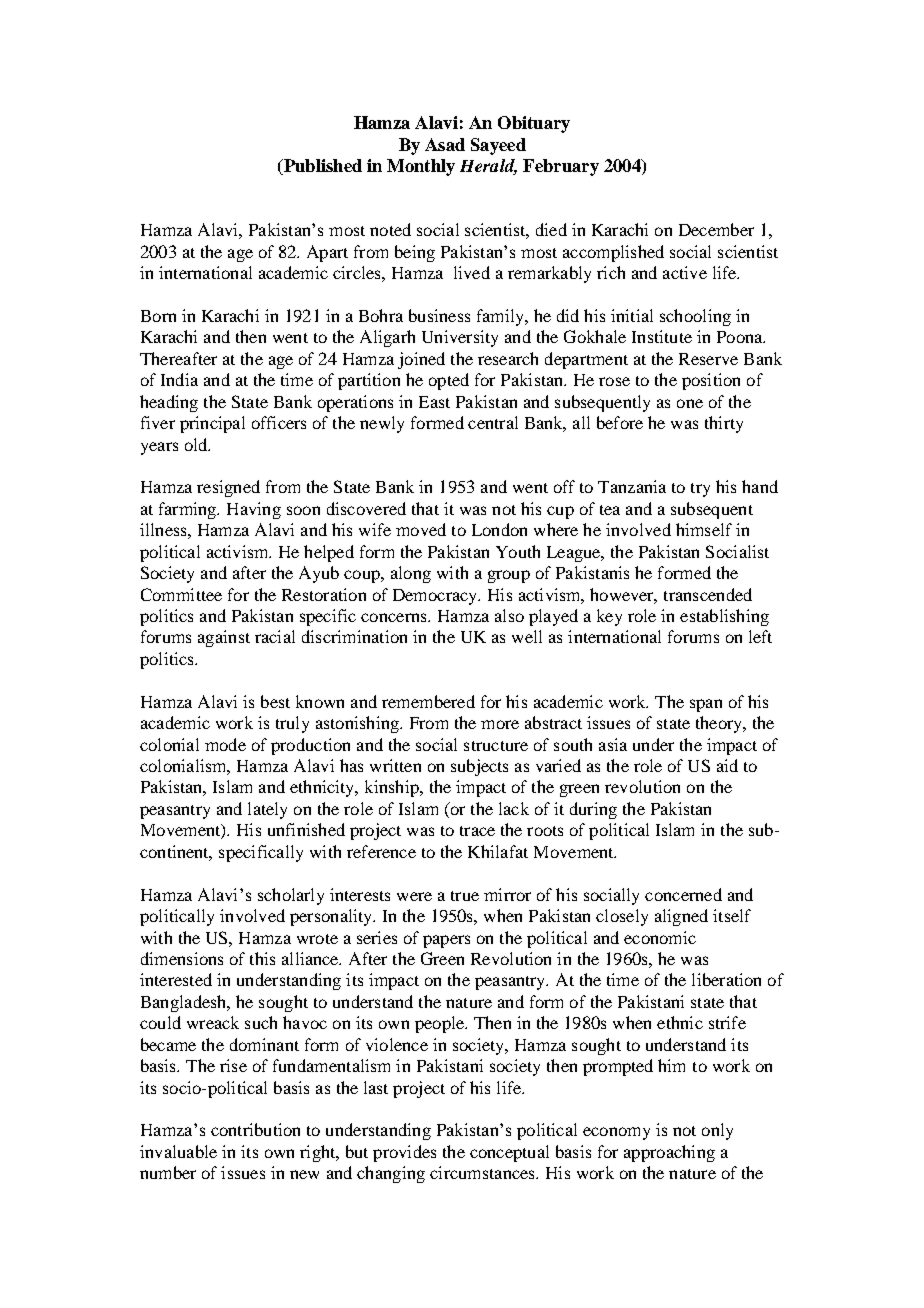 The height and width of the page is (1308, 924). I want to click on contribution, so click(255, 1129).
